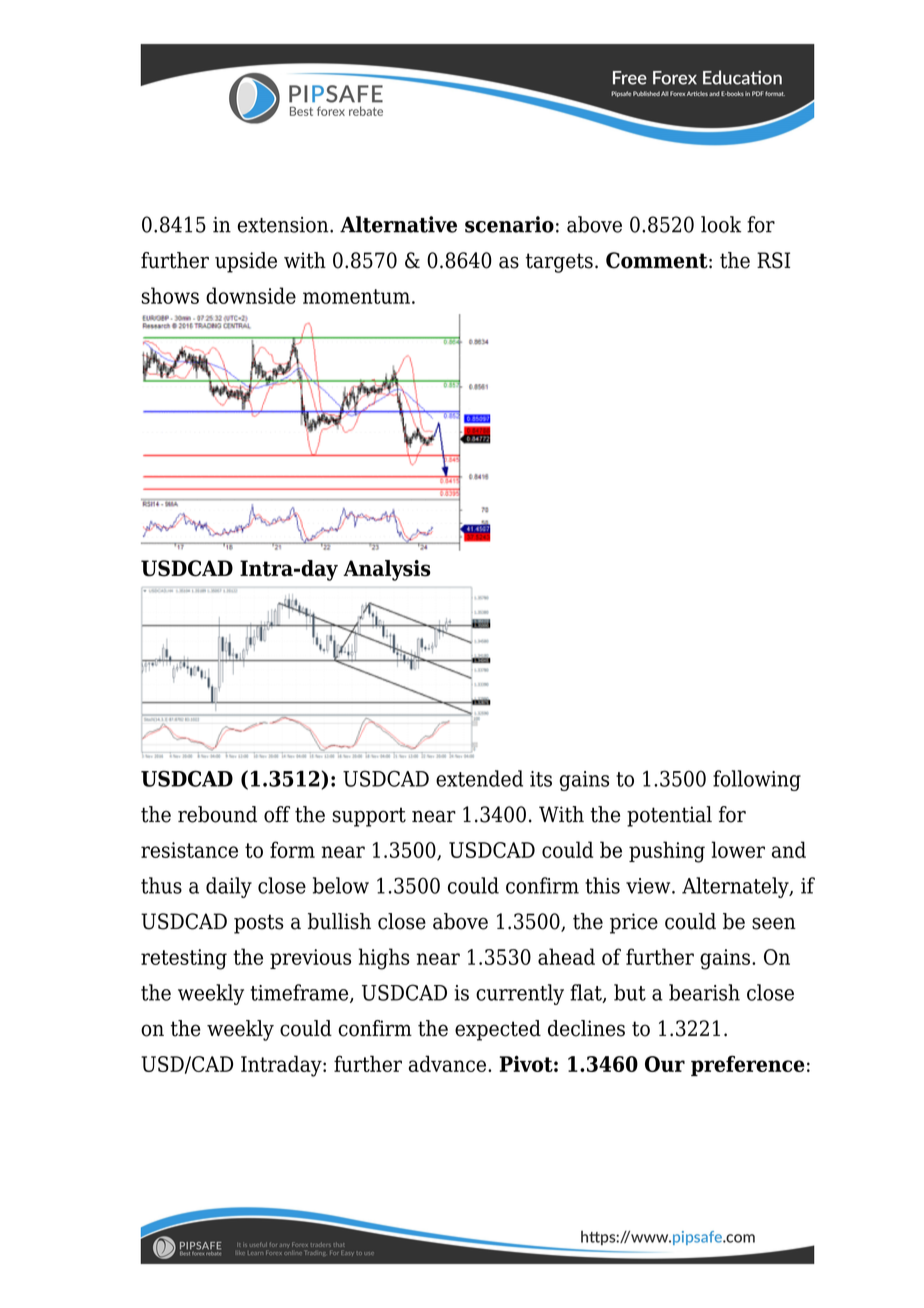  Describe the element at coordinates (387, 570) in the page. I see `Analysis` at that location.
